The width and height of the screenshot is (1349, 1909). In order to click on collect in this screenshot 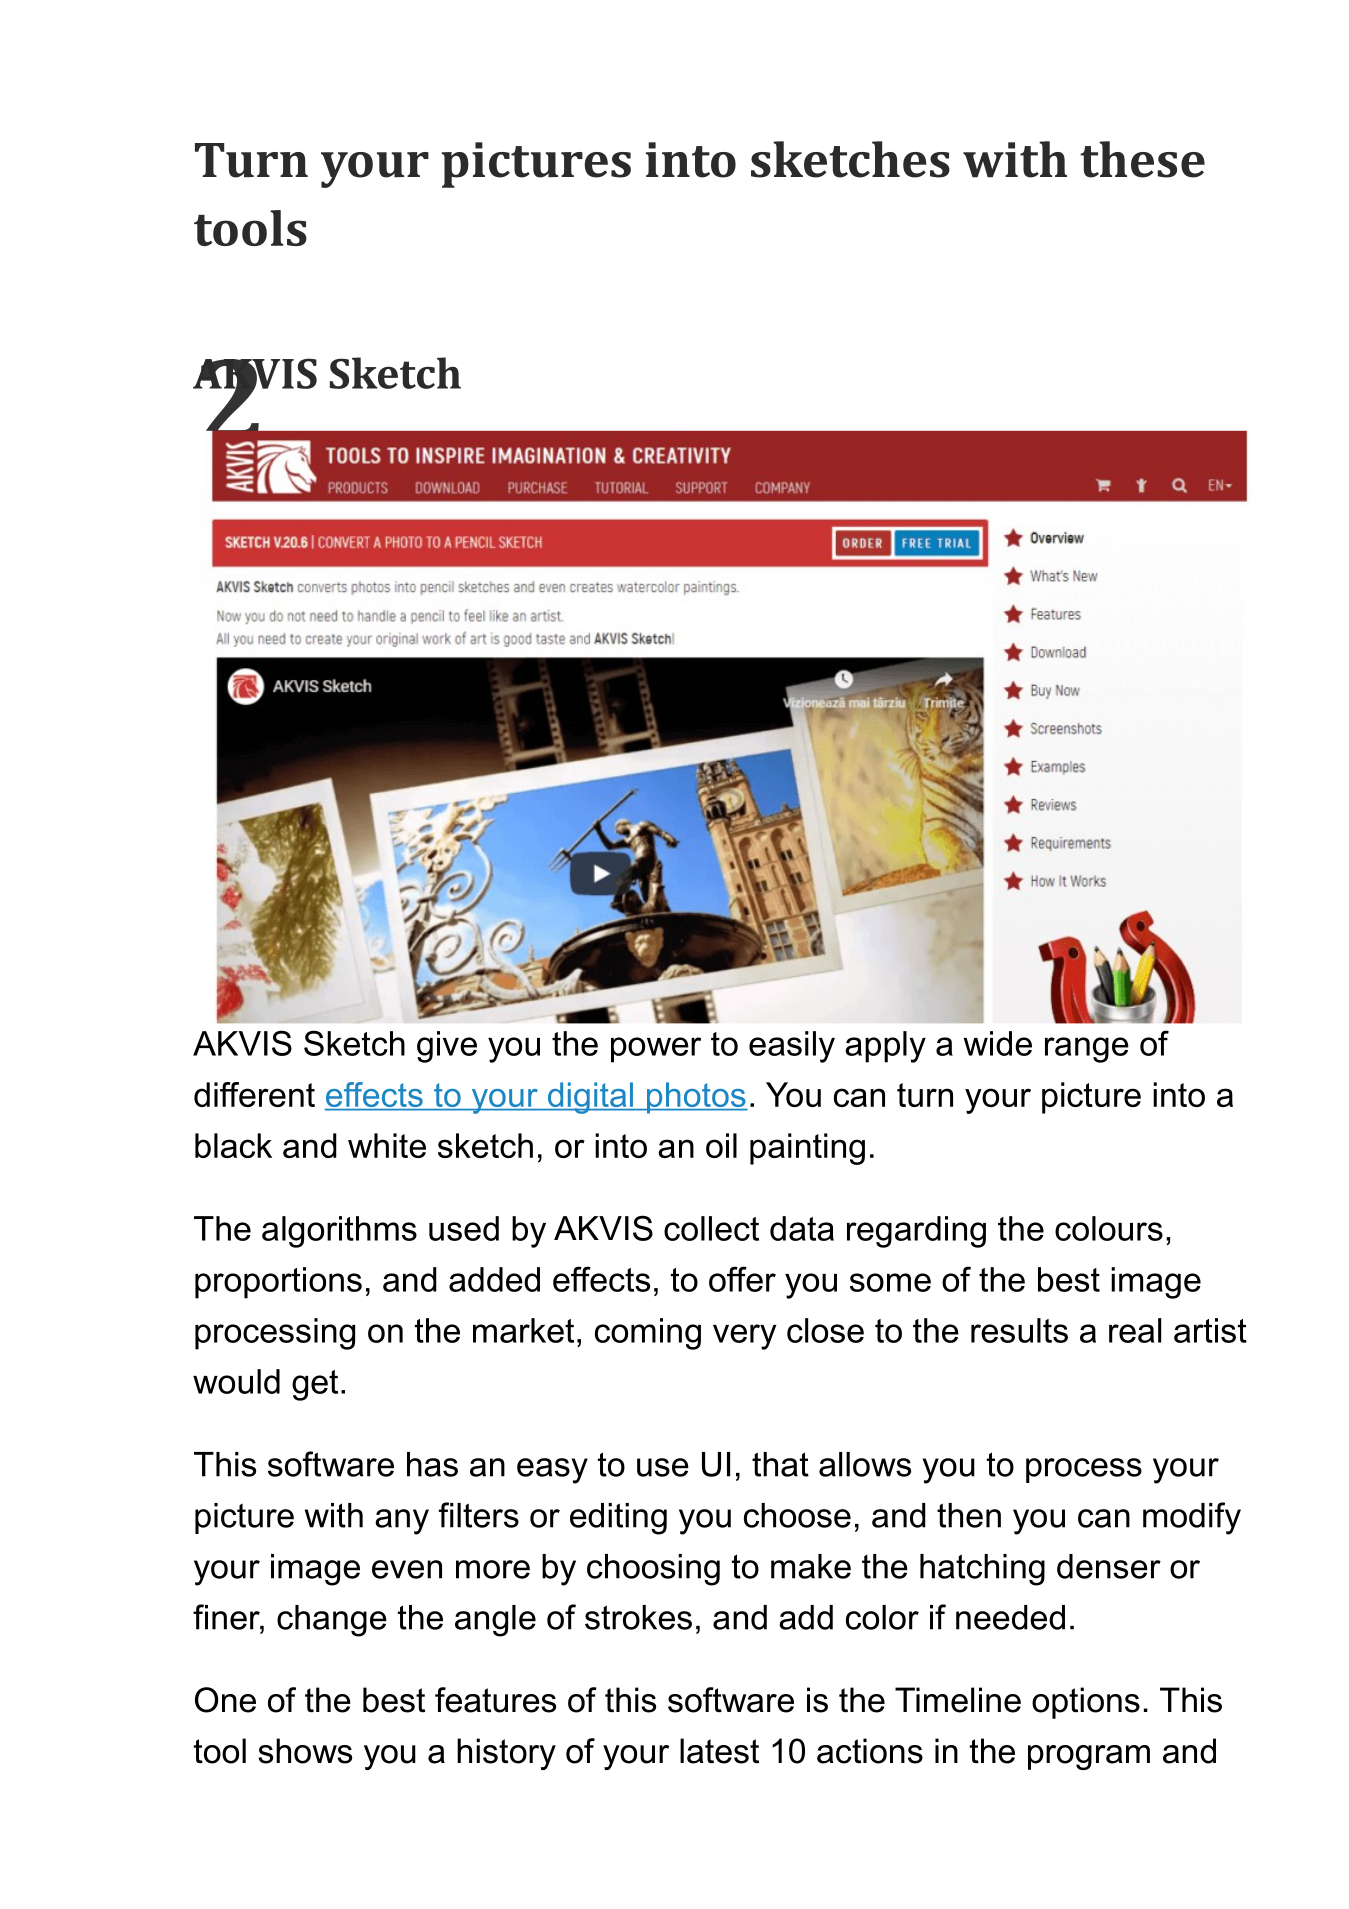, I will do `click(711, 1228)`.
